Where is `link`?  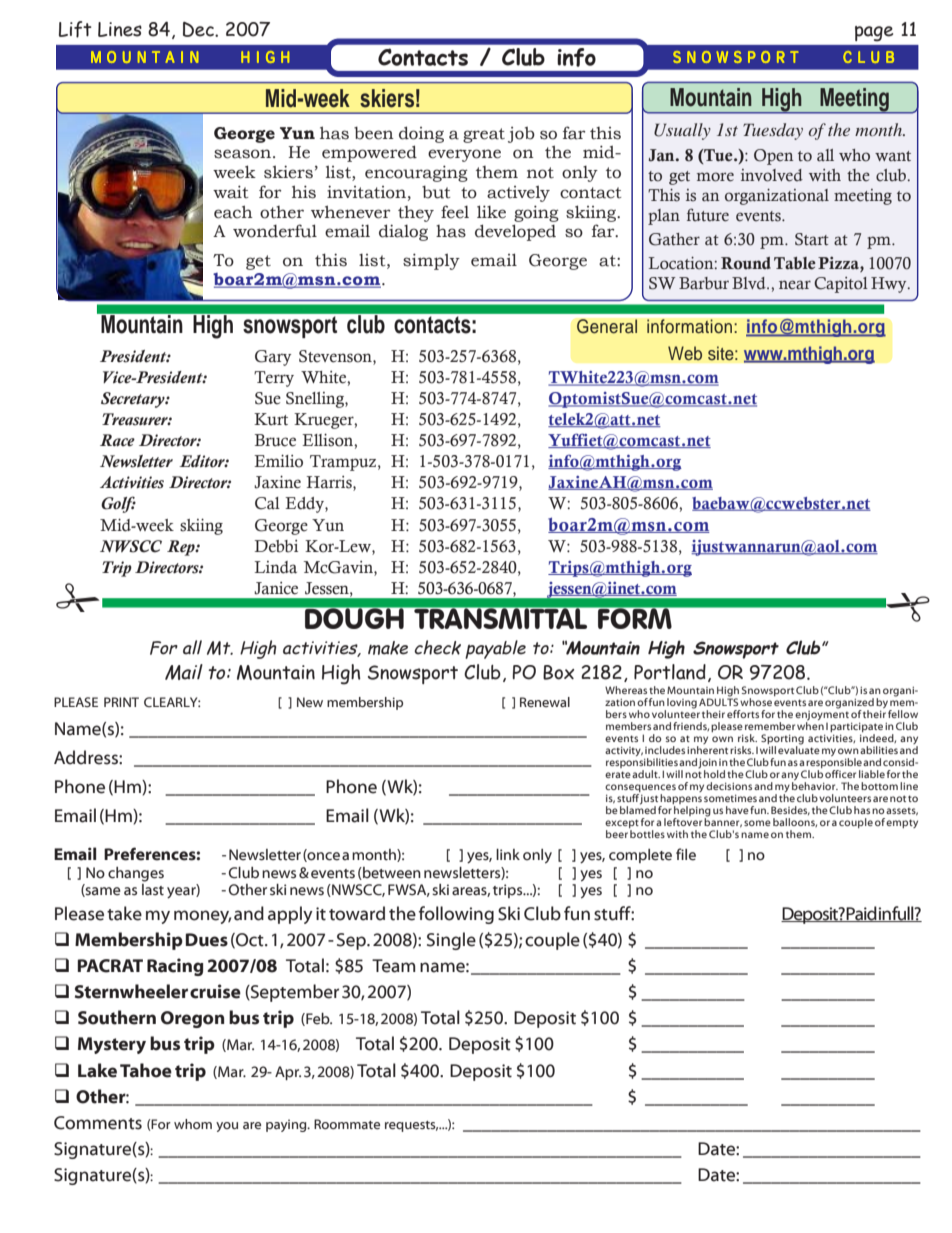
link is located at coordinates (508, 854).
